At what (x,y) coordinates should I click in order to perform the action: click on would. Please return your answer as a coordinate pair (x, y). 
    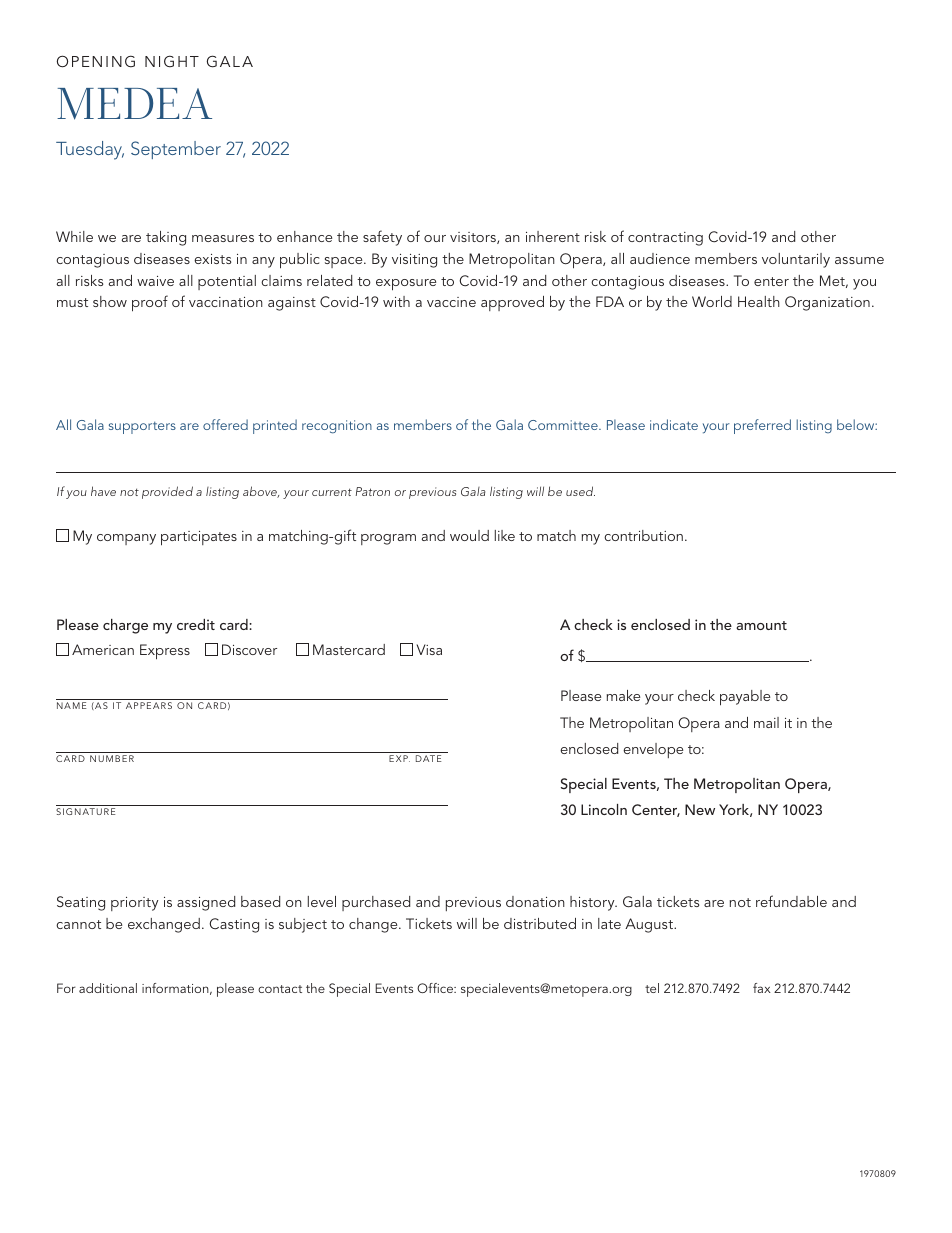
    Looking at the image, I should click on (469, 535).
